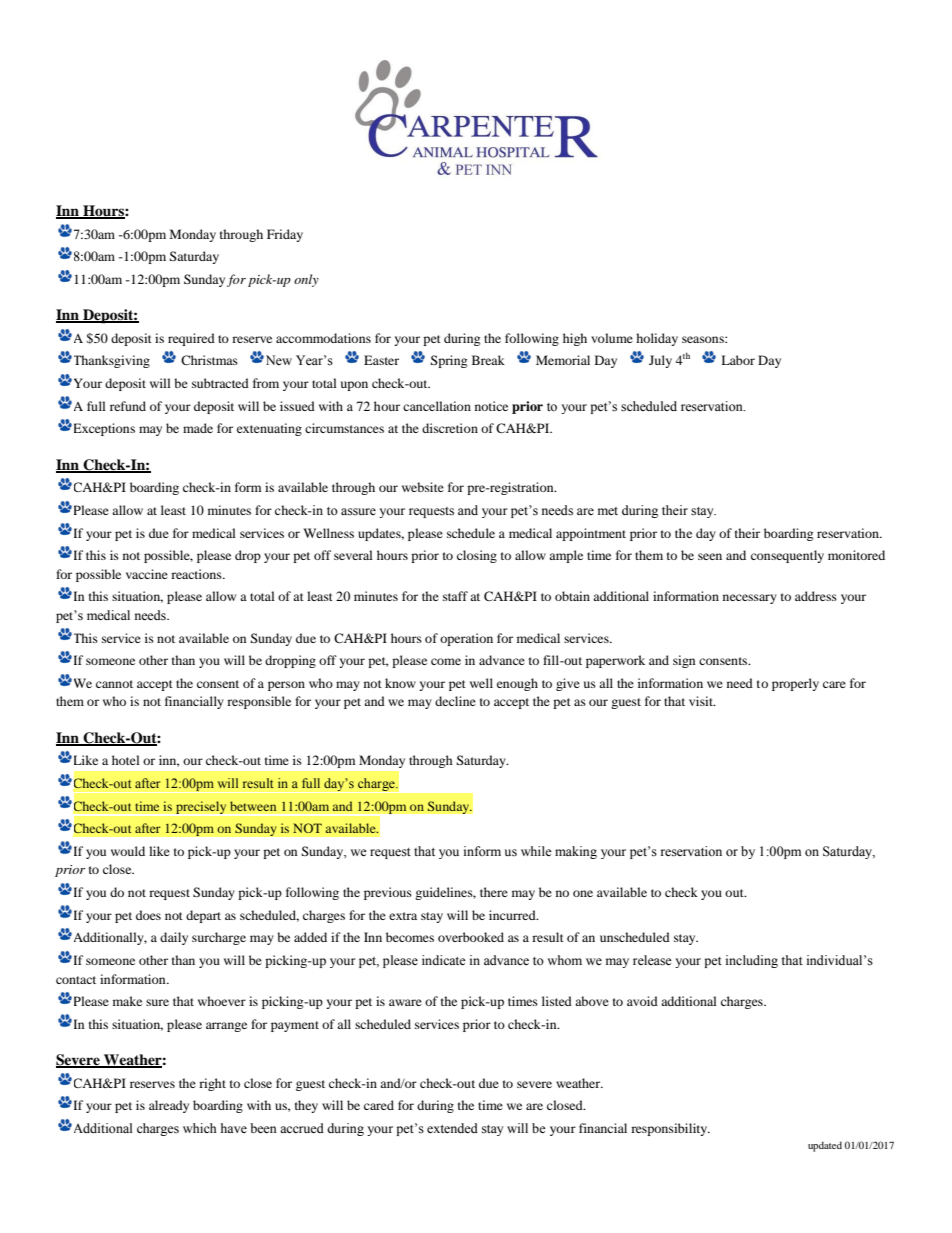  What do you see at coordinates (455, 701) in the screenshot?
I see `decline` at bounding box center [455, 701].
